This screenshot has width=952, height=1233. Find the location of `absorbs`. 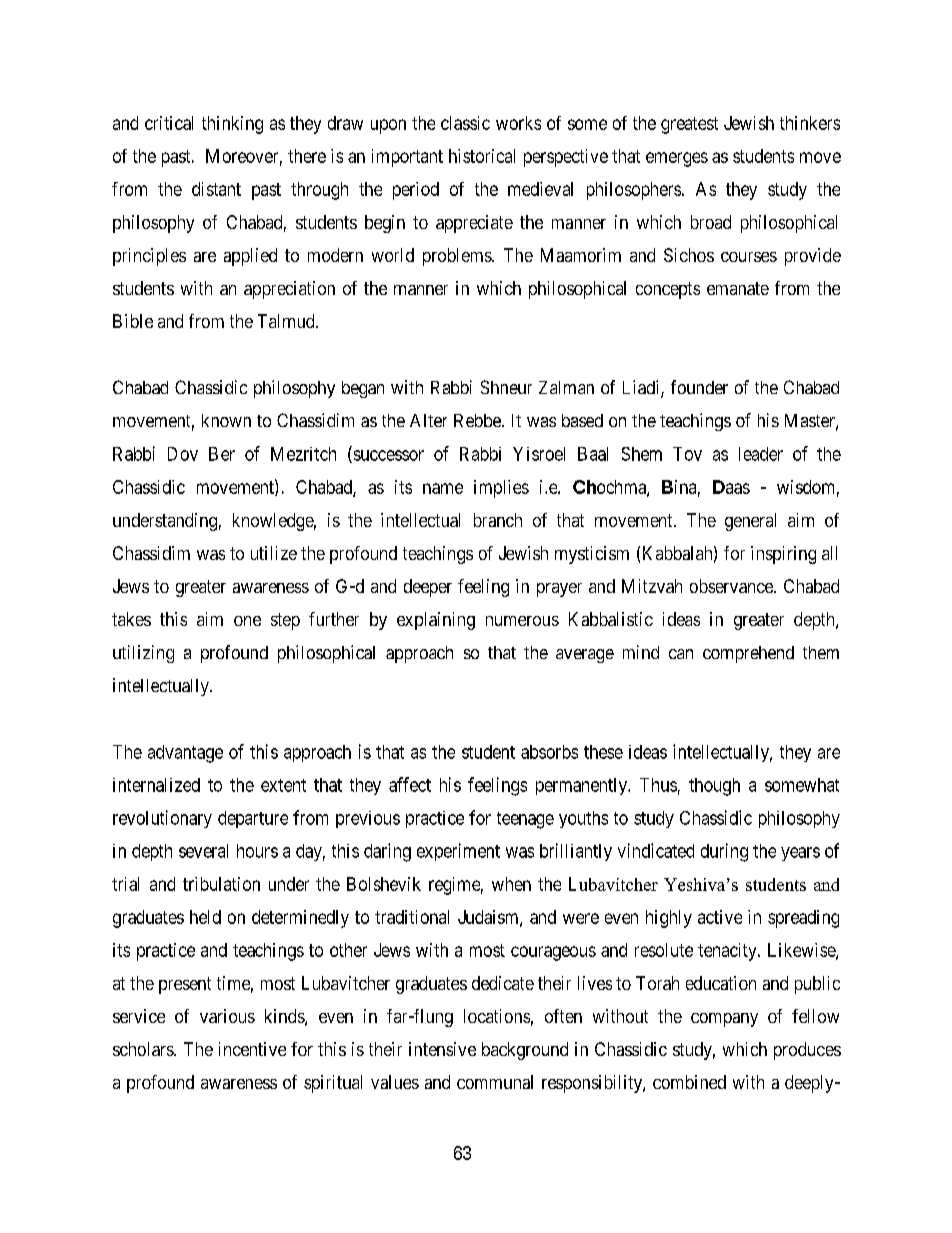

absorbs is located at coordinates (549, 752).
